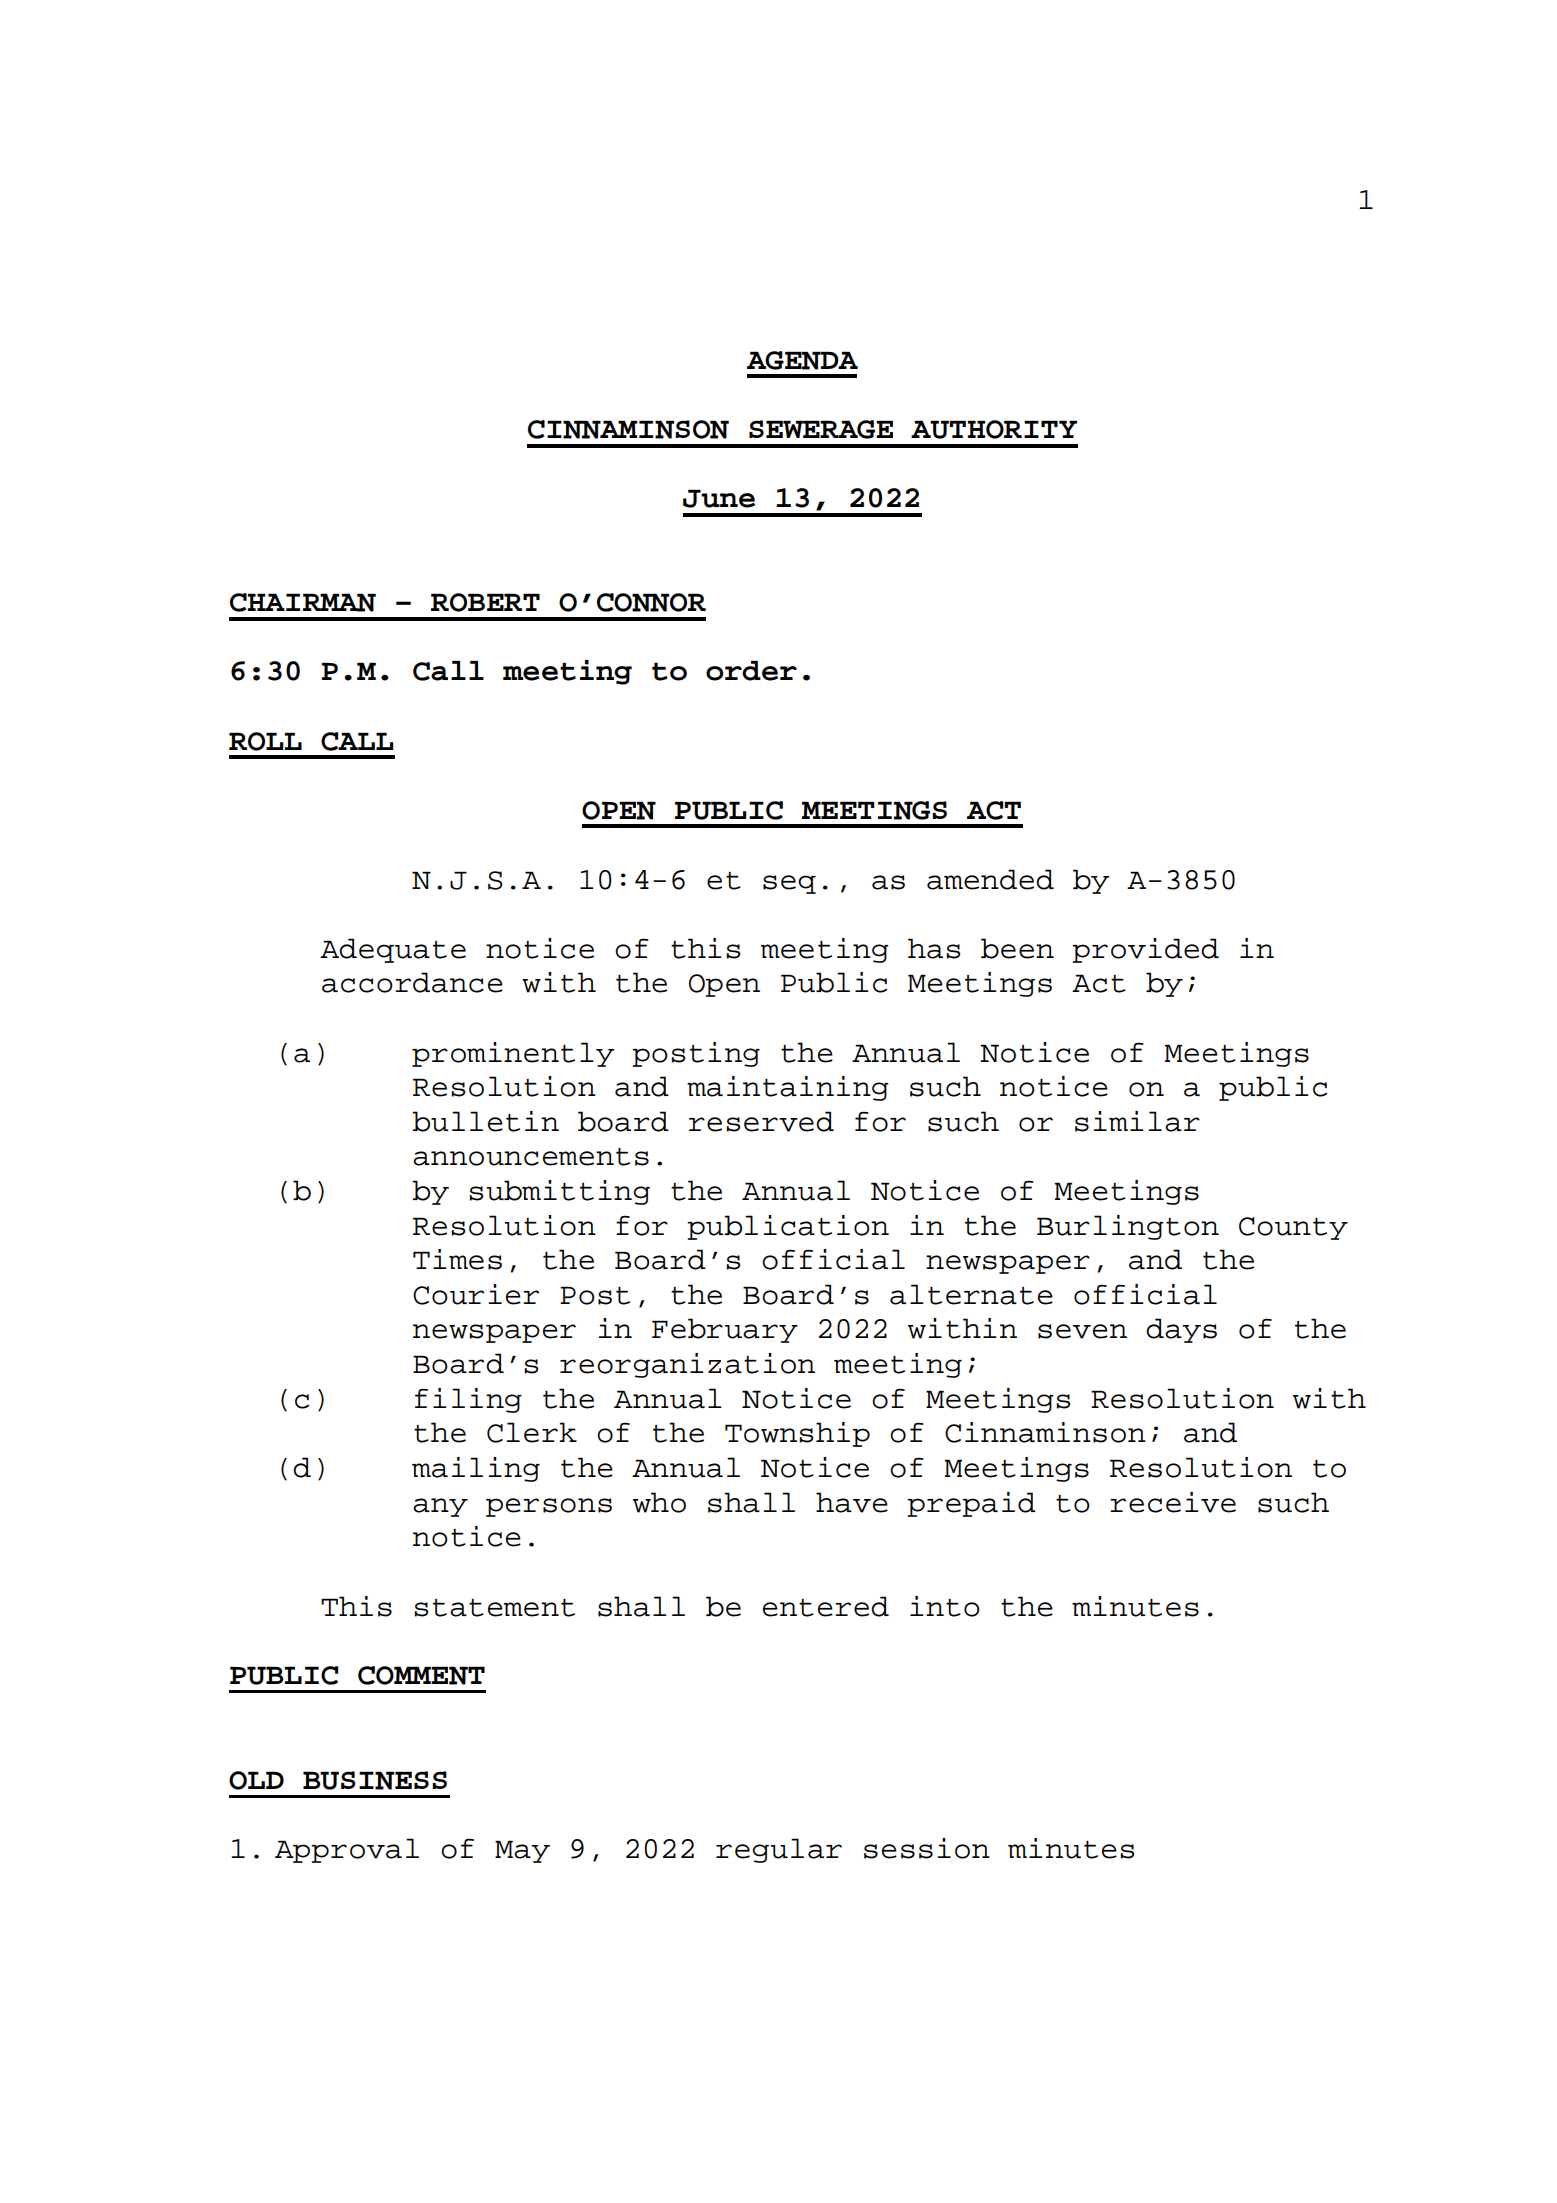  Describe the element at coordinates (375, 1780) in the screenshot. I see `BUSINESS` at that location.
